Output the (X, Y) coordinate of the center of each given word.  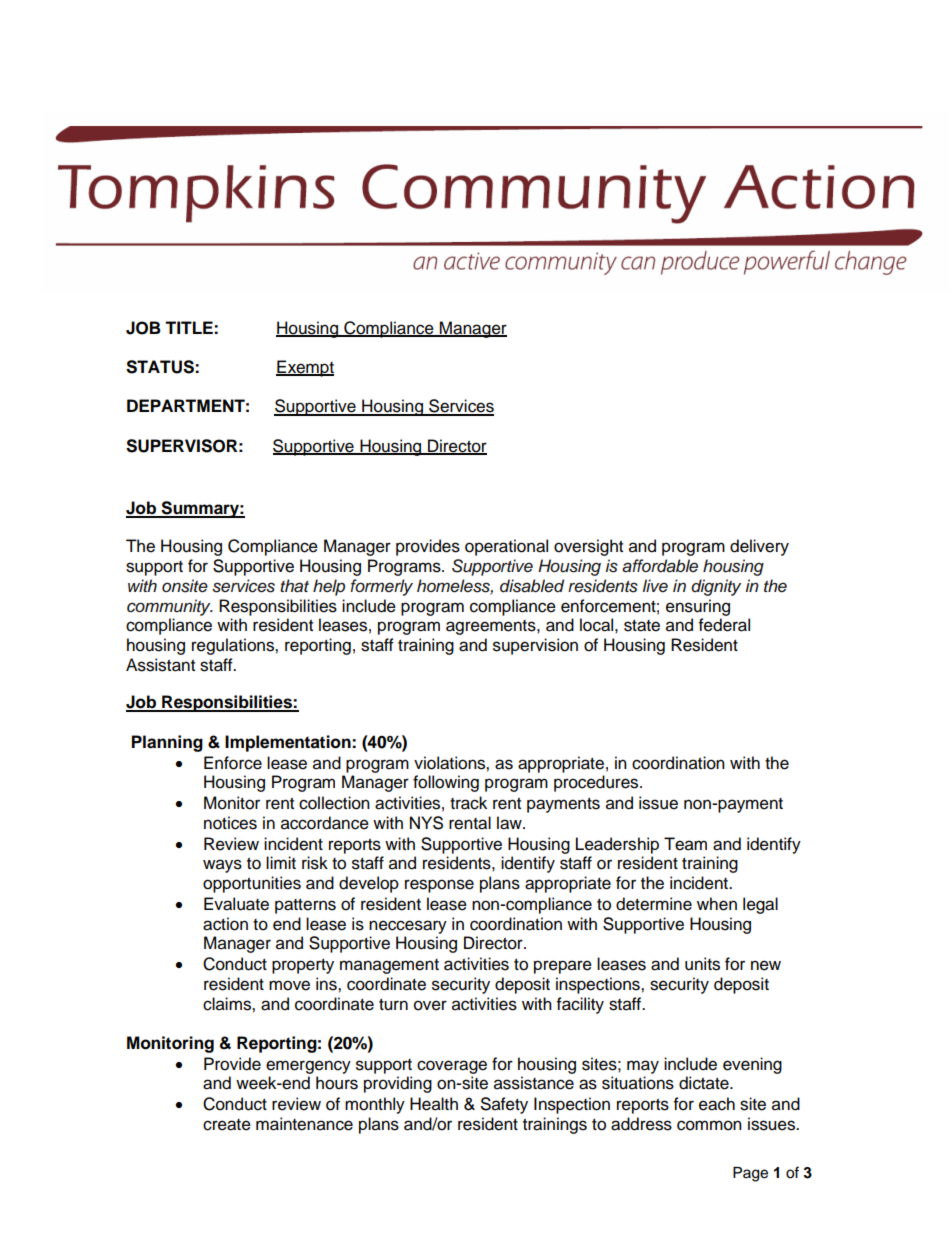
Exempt (305, 368)
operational (506, 547)
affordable (660, 566)
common (709, 1125)
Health (434, 1104)
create (227, 1125)
